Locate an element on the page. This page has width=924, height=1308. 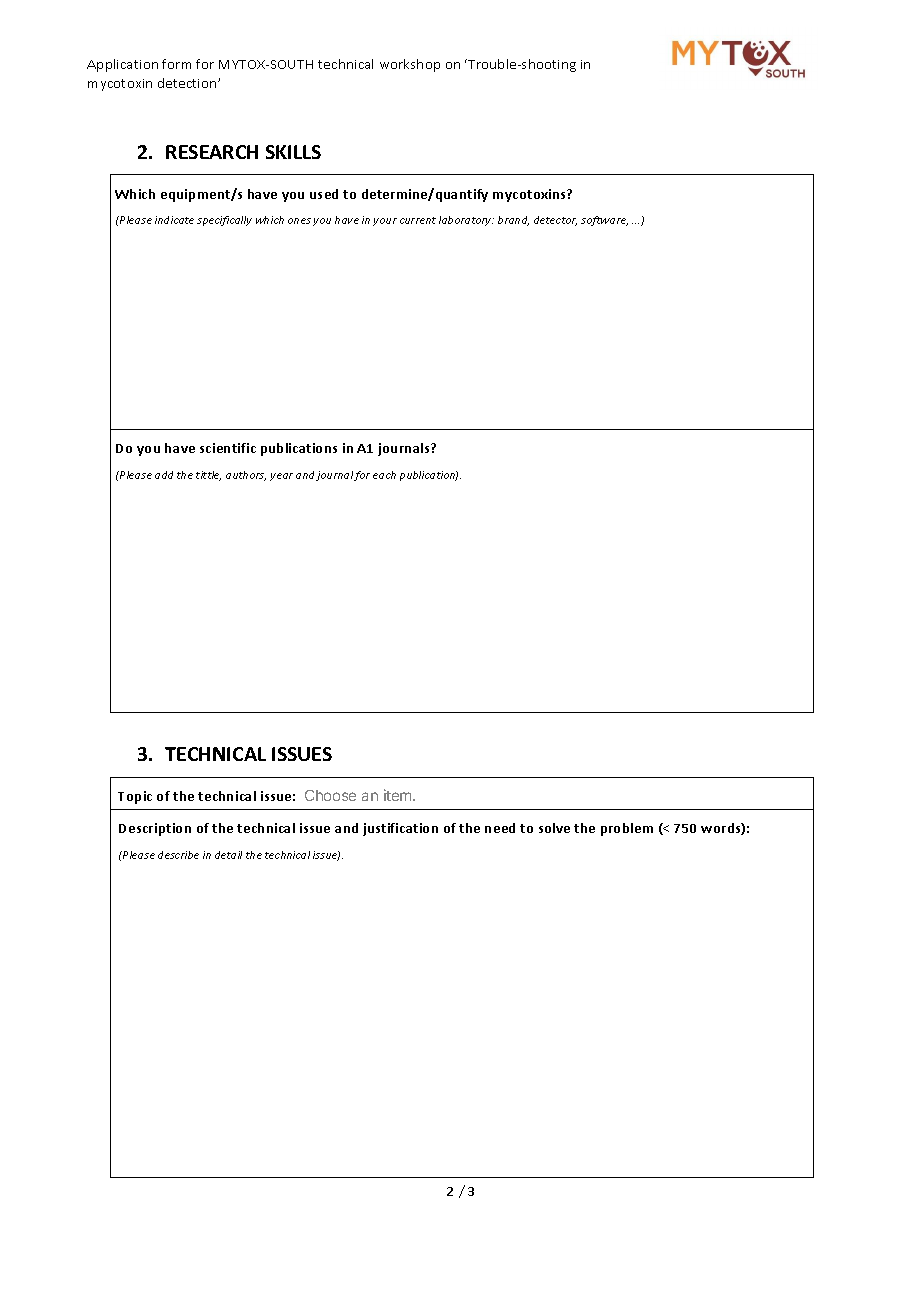
justification is located at coordinates (400, 829).
